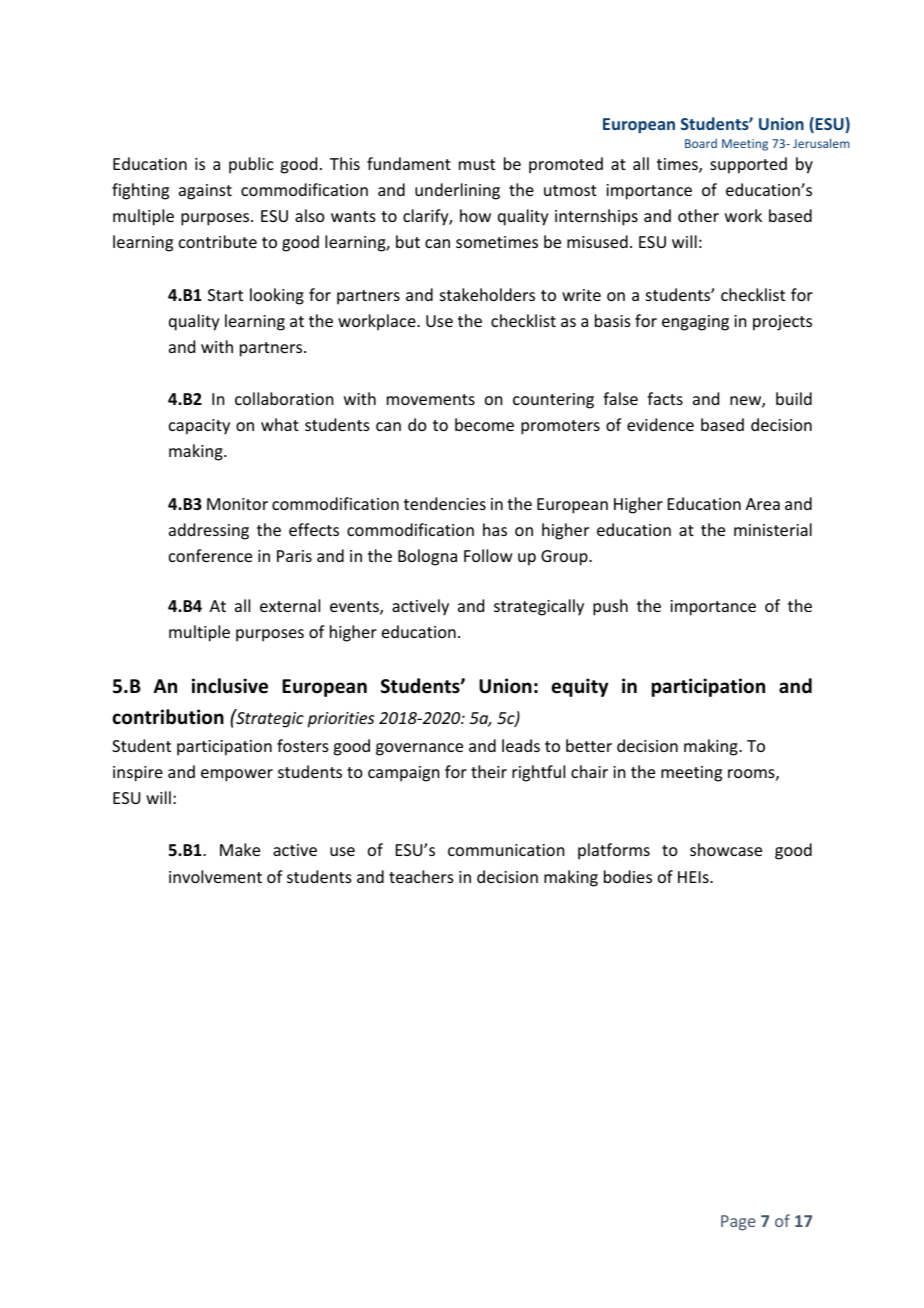 The height and width of the page is (1308, 924). I want to click on involvement, so click(215, 876).
